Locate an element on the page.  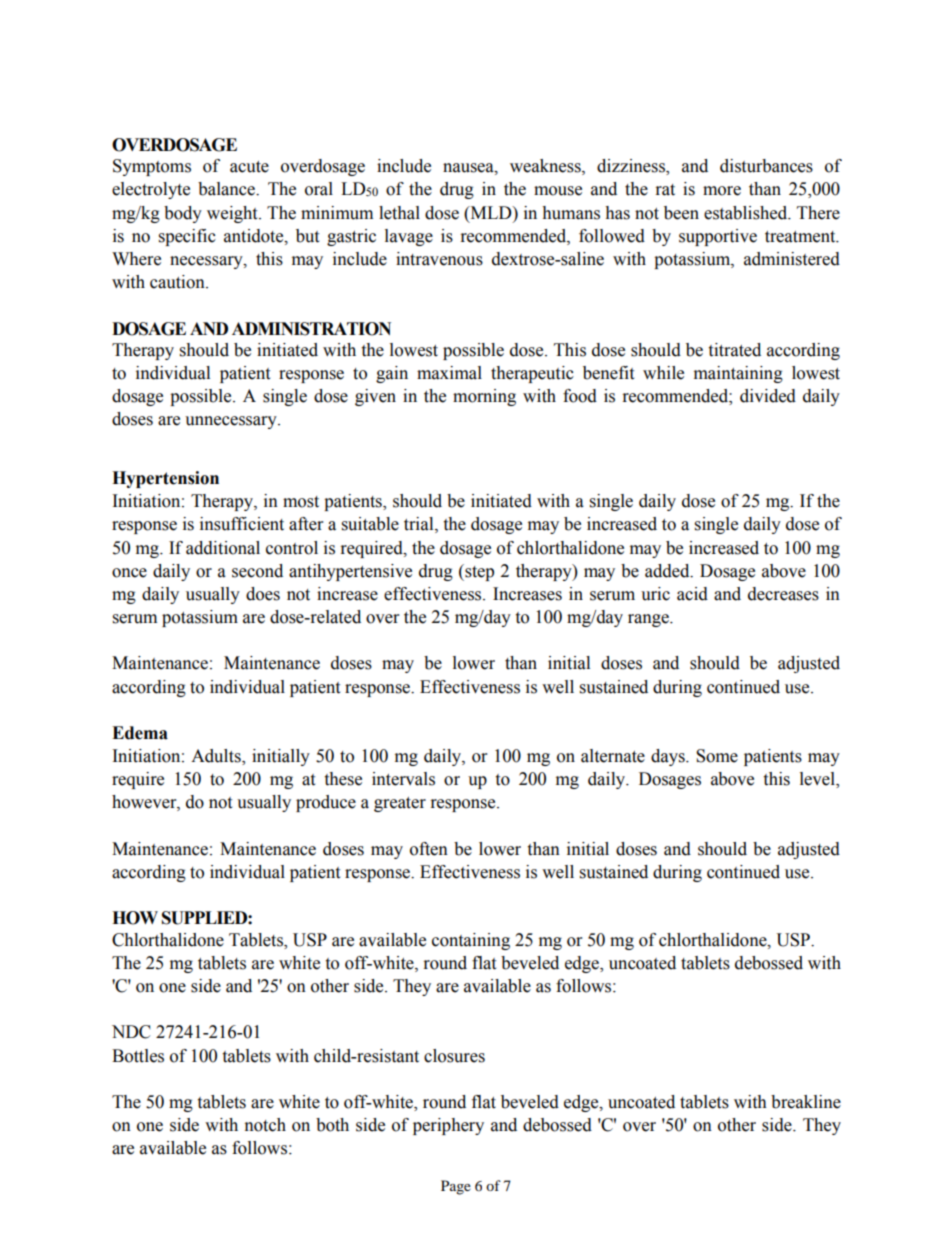
Adults is located at coordinates (217, 757).
